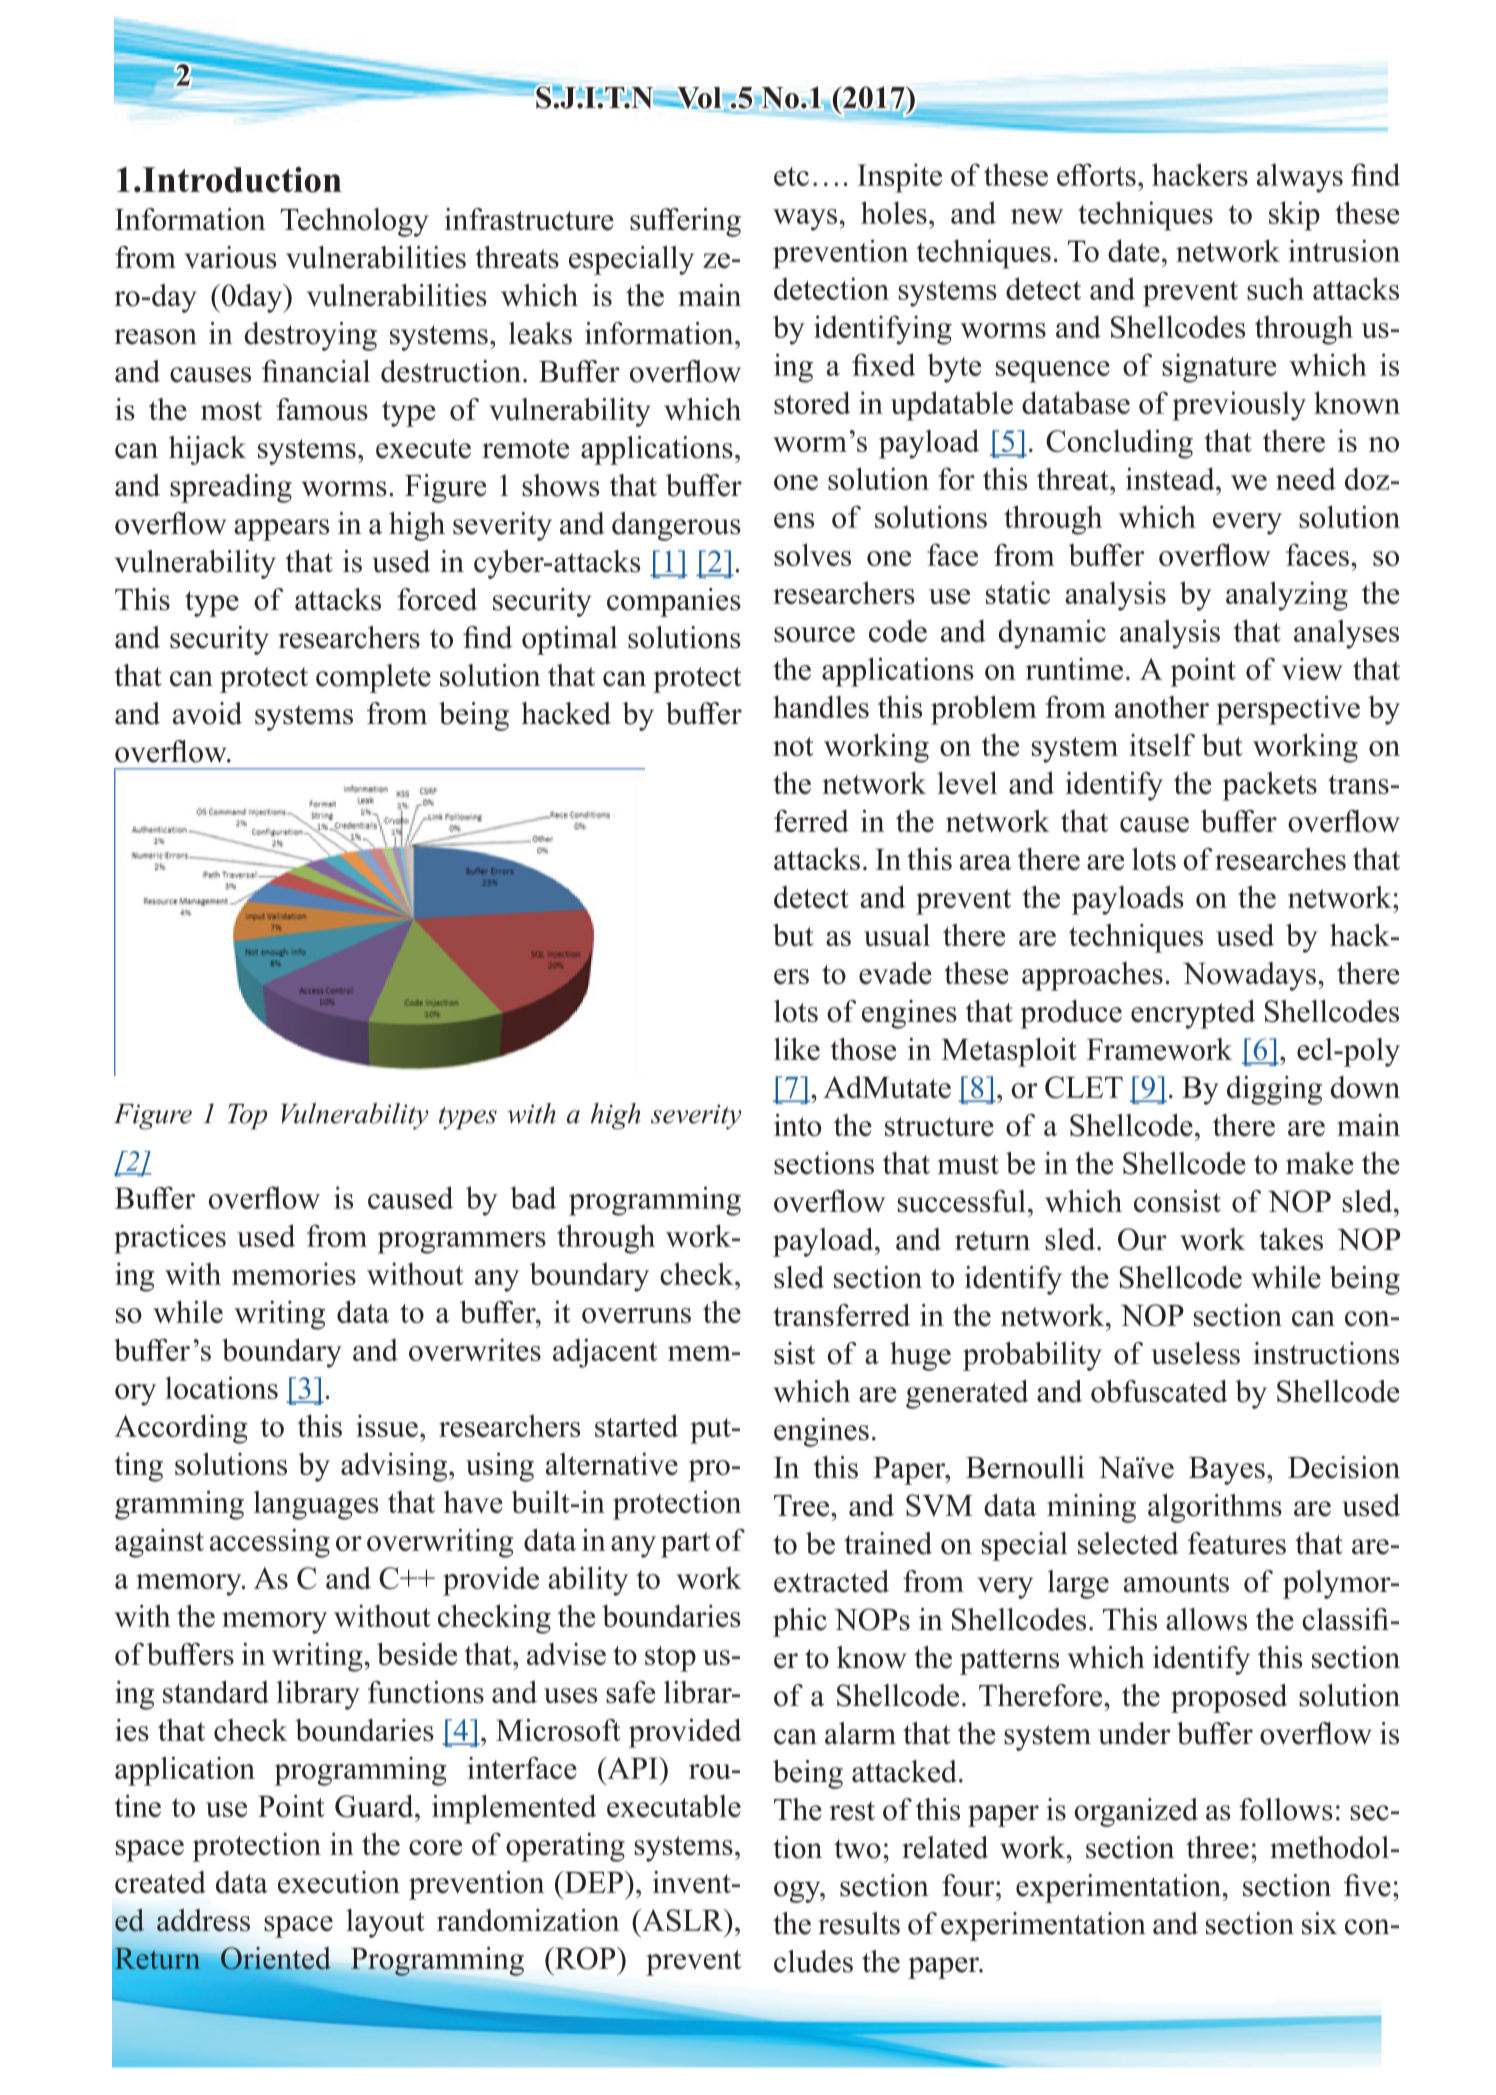  I want to click on etc, so click(791, 176).
